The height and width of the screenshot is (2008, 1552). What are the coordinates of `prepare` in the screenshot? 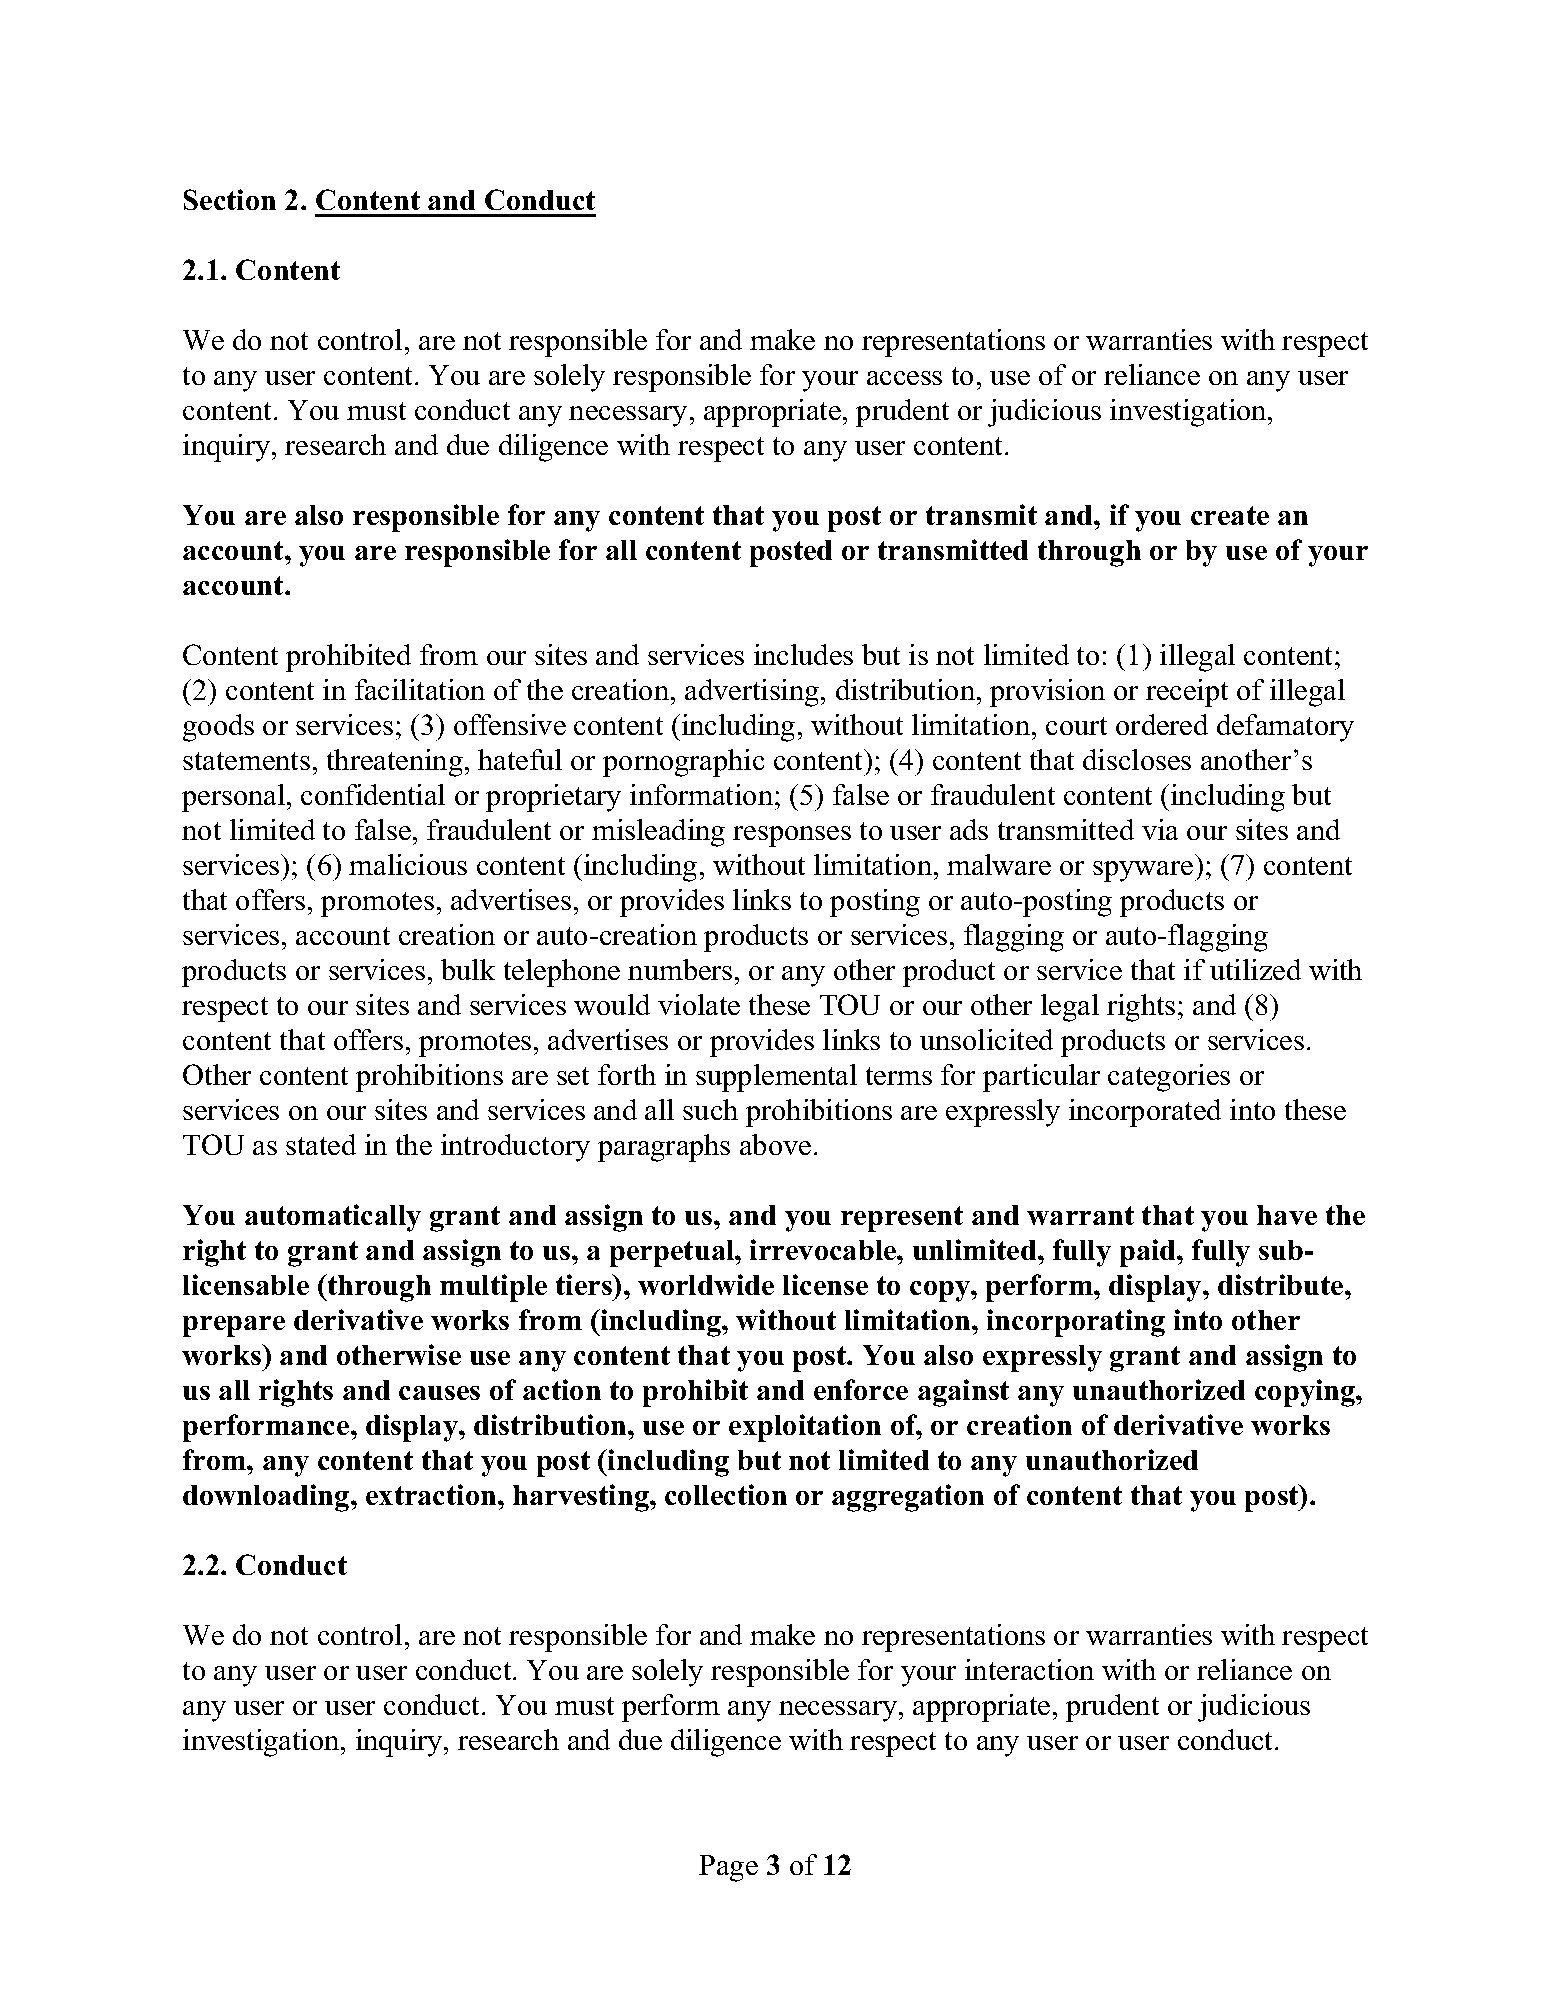 It's located at (234, 1326).
